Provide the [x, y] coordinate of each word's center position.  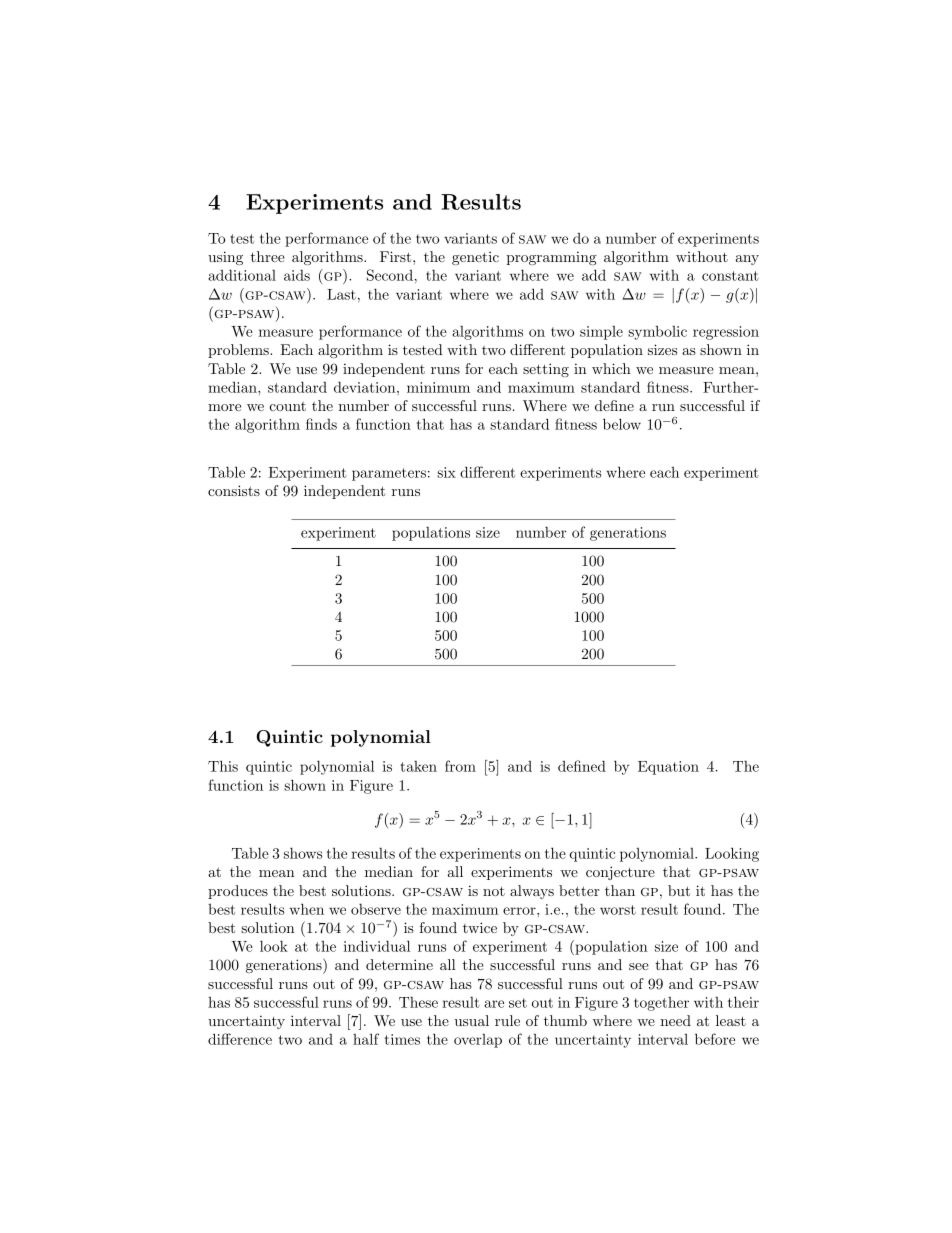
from [460, 766]
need [675, 1020]
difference [240, 1039]
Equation [668, 768]
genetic [475, 258]
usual [472, 1020]
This [223, 766]
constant [730, 276]
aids [297, 275]
